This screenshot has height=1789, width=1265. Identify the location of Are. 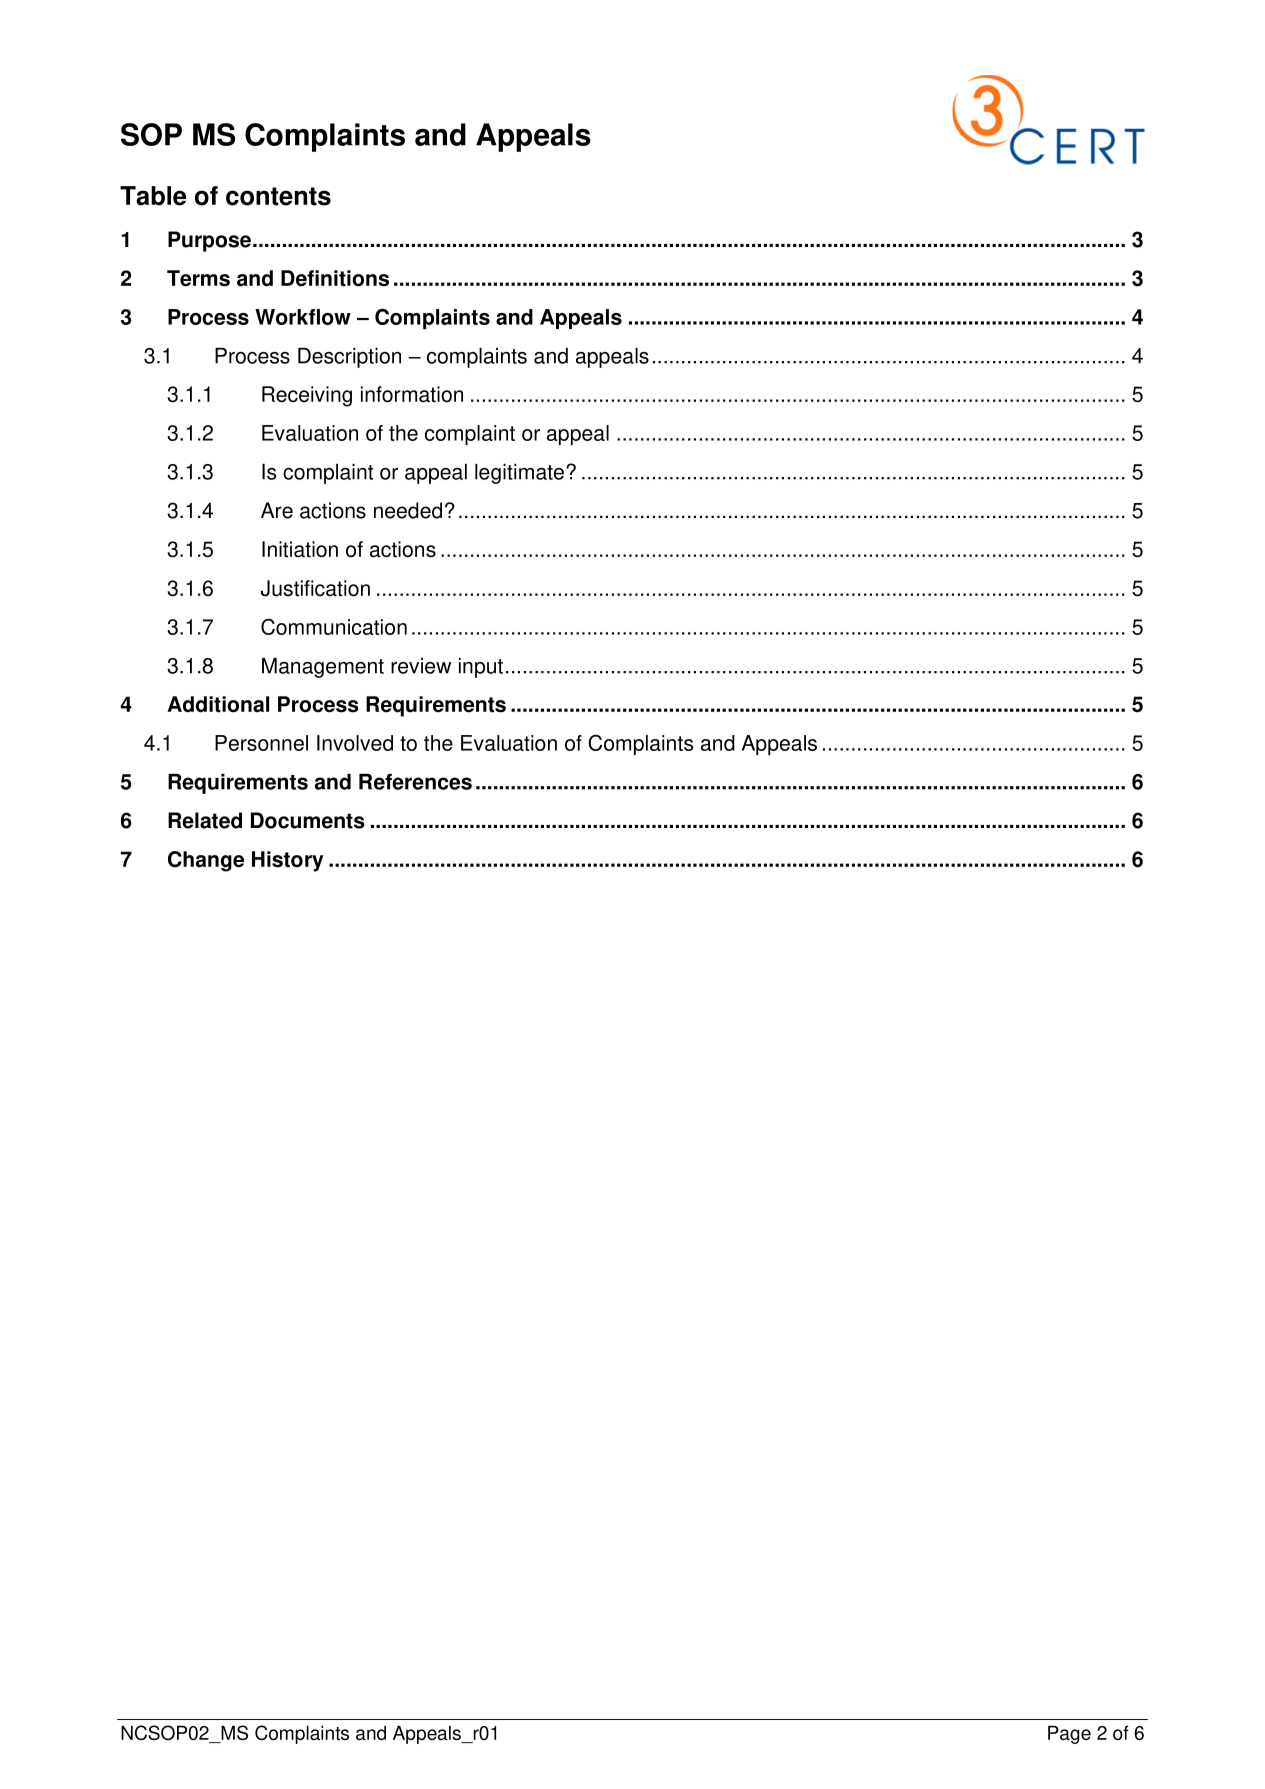
(277, 510).
